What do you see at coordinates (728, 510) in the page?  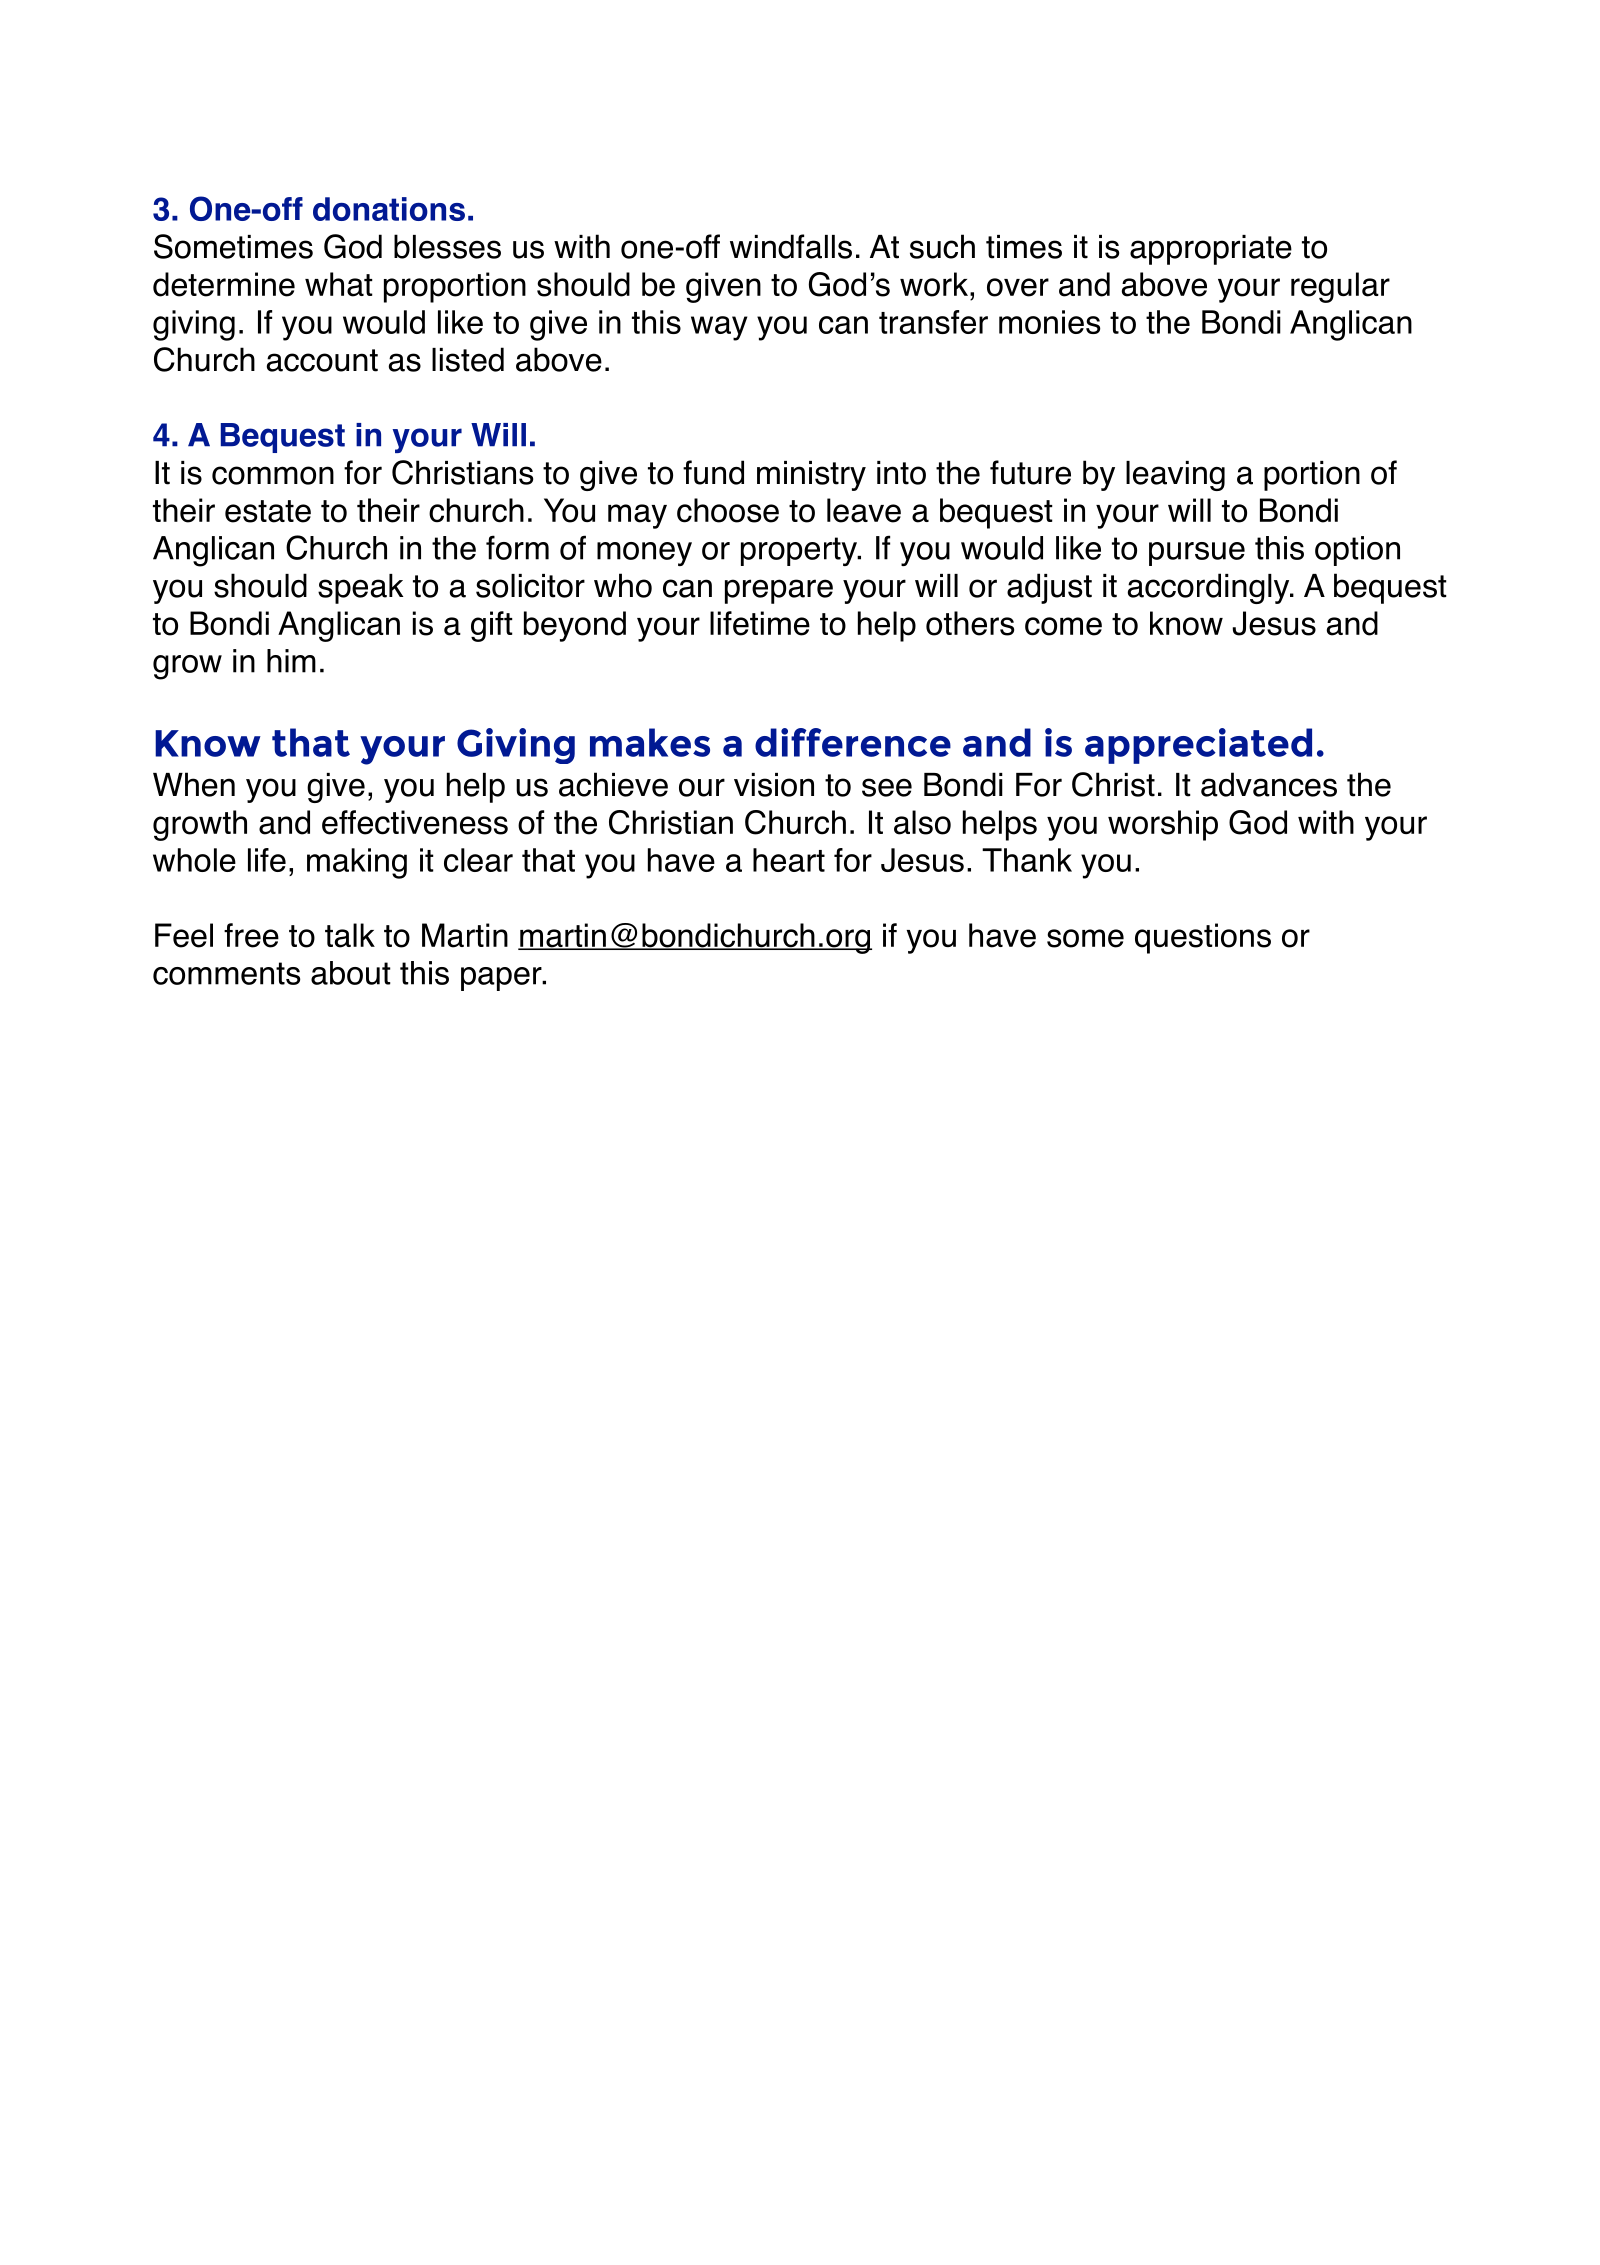 I see `choose` at bounding box center [728, 510].
